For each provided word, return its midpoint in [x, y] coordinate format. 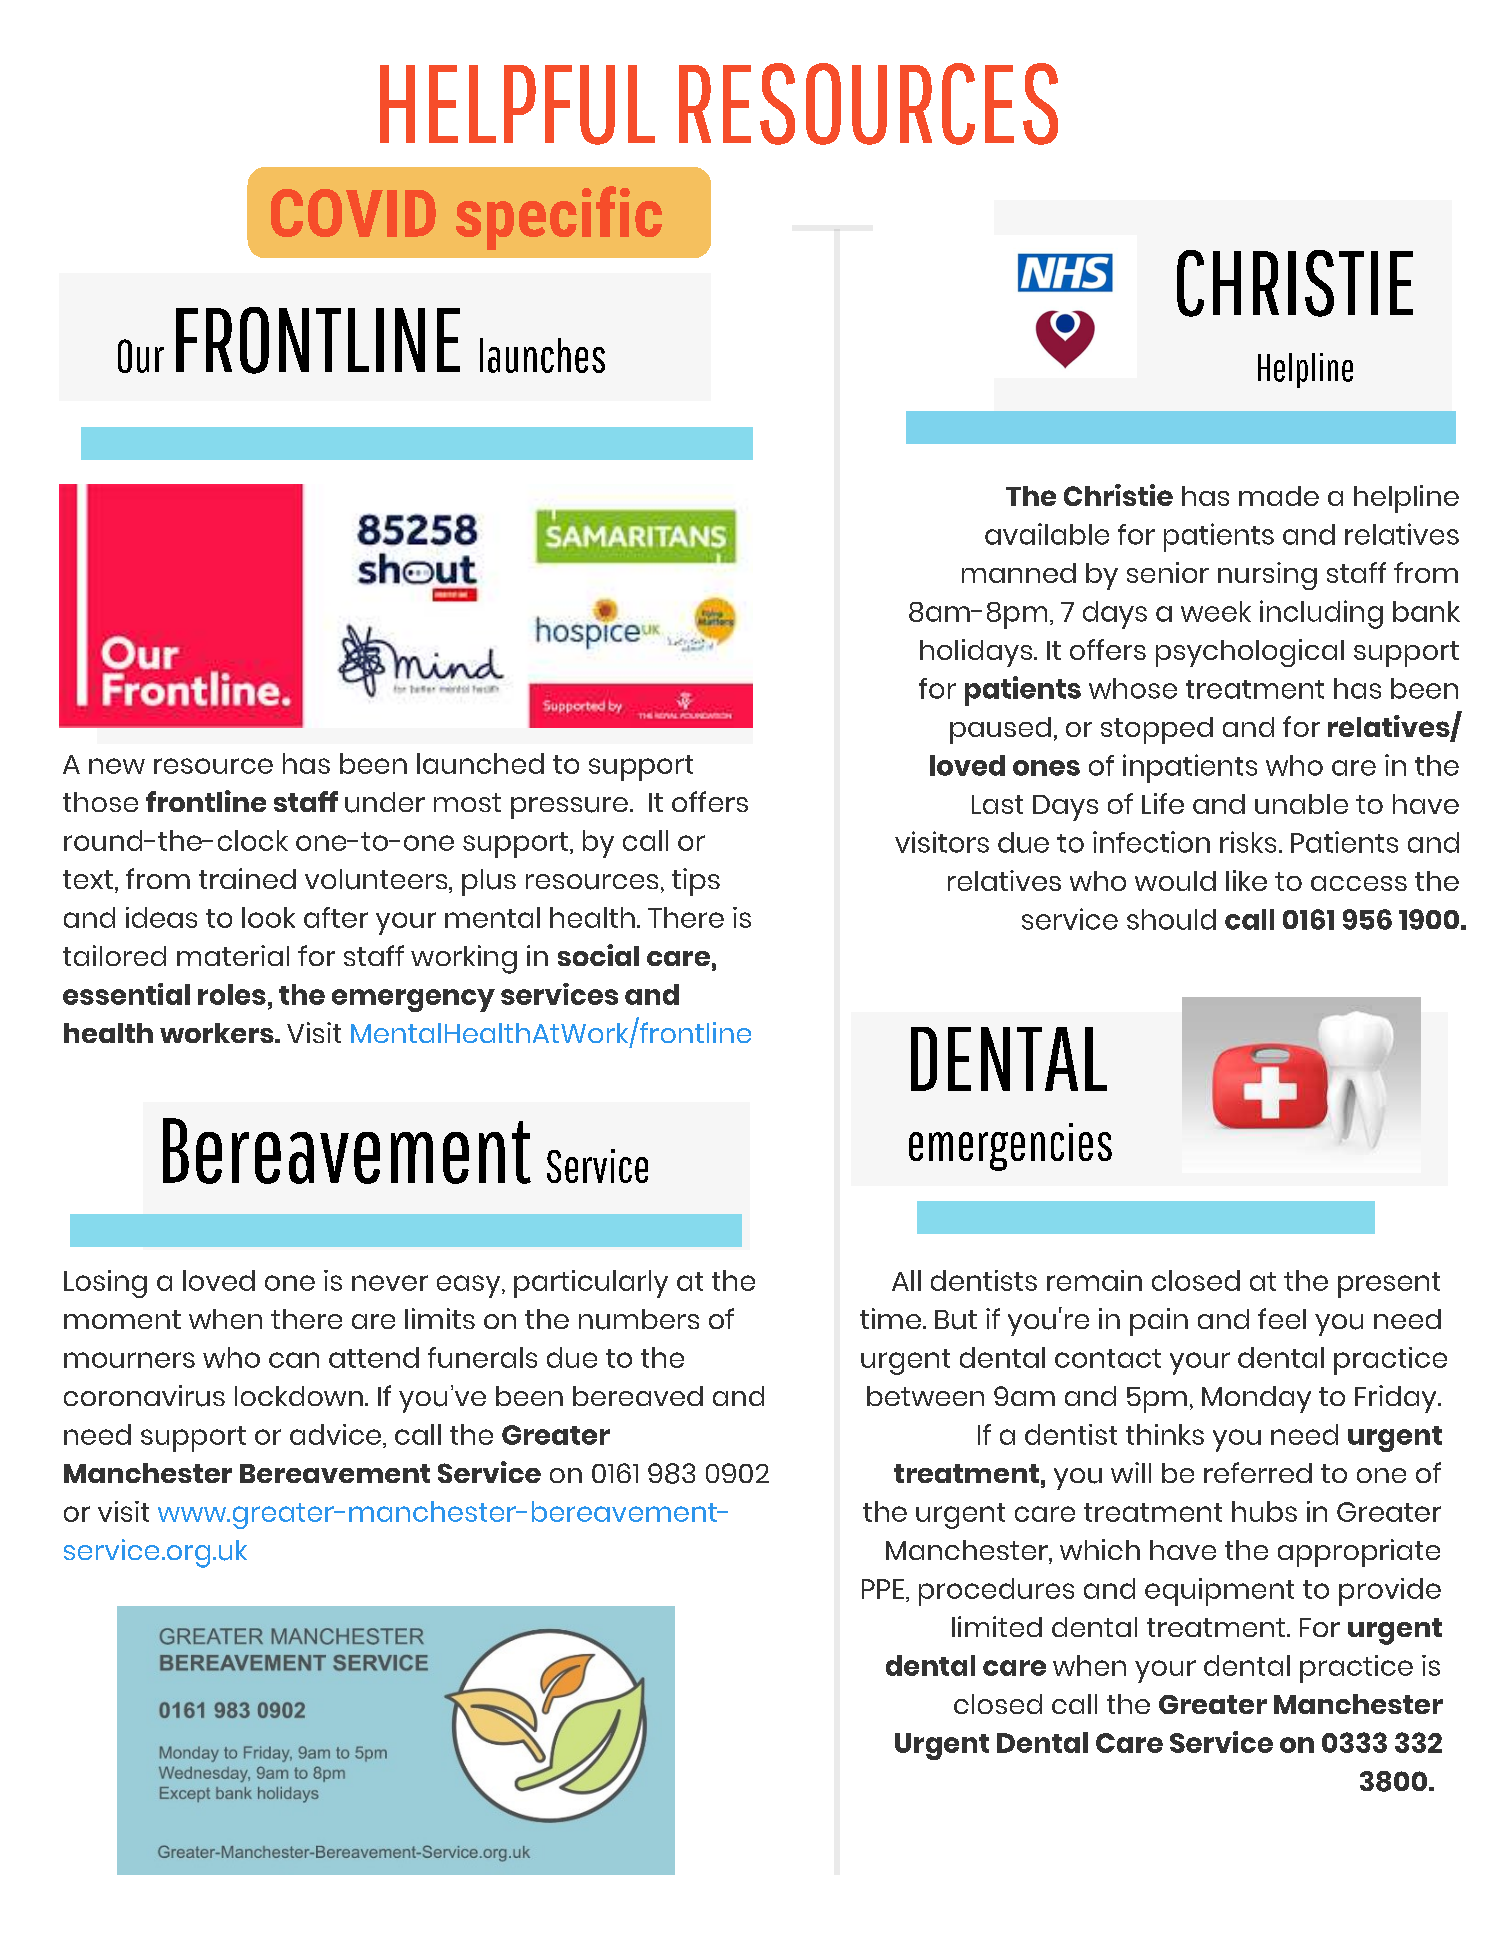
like [1246, 880]
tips [696, 882]
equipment [1219, 1592]
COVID [353, 213]
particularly [591, 1284]
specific [559, 218]
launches [542, 355]
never [390, 1283]
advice [335, 1434]
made [1279, 496]
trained [247, 878]
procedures [996, 1592]
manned [1019, 573]
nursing [1267, 576]
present [1389, 1285]
